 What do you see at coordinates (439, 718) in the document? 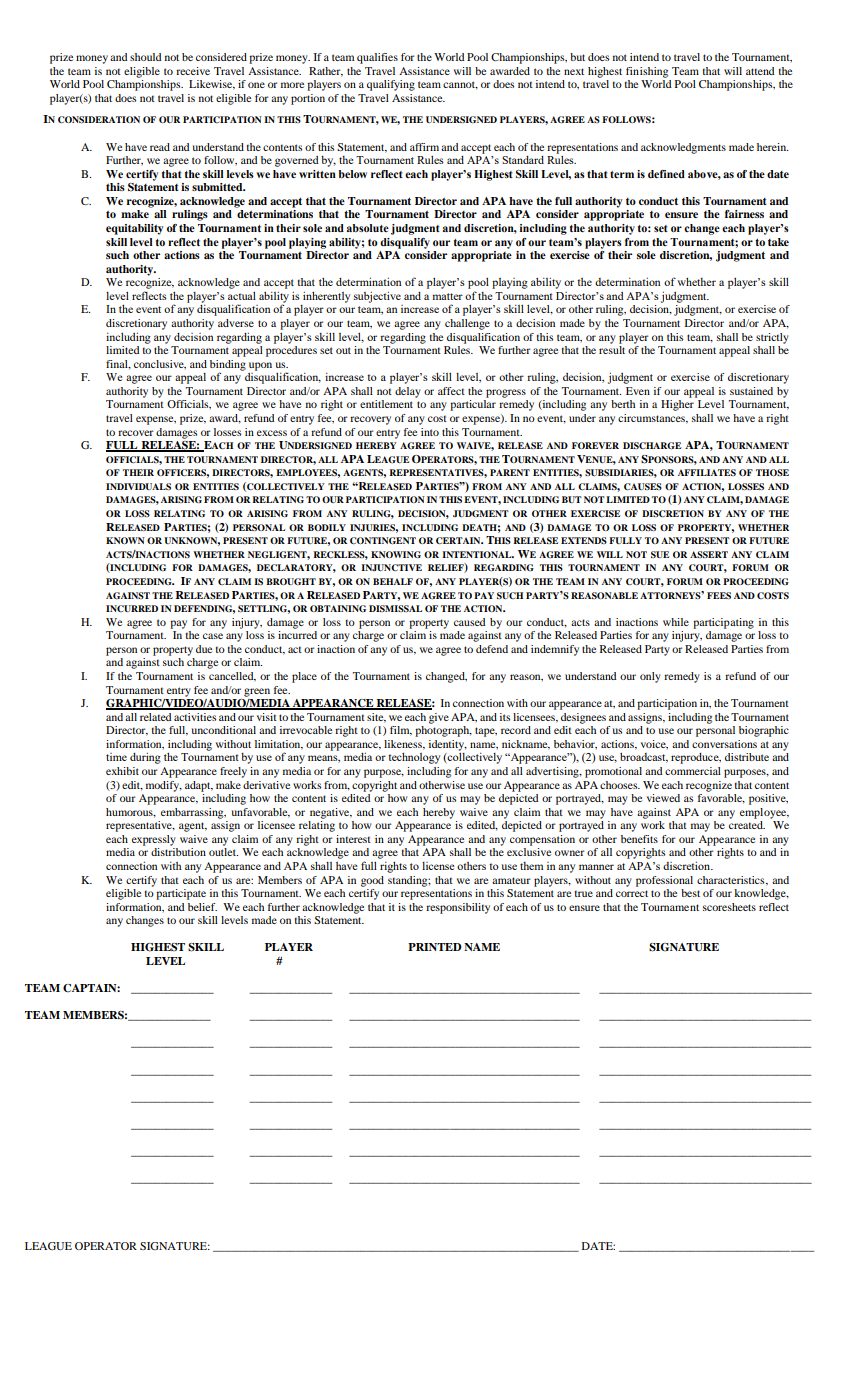
I see `give` at bounding box center [439, 718].
